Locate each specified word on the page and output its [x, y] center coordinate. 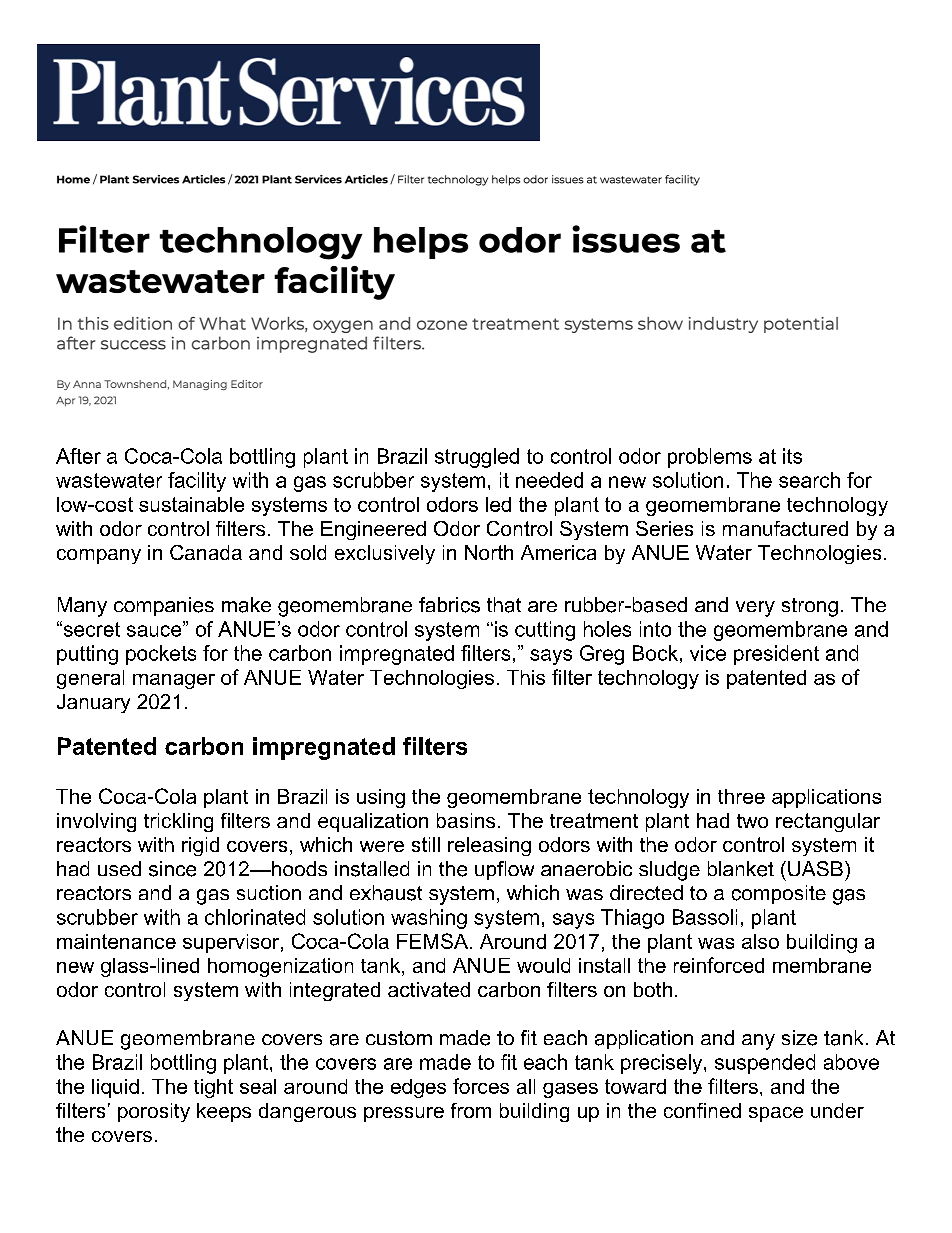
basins [466, 820]
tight [213, 1088]
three [741, 796]
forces [481, 1086]
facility [197, 482]
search [809, 480]
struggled [477, 458]
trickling [178, 822]
